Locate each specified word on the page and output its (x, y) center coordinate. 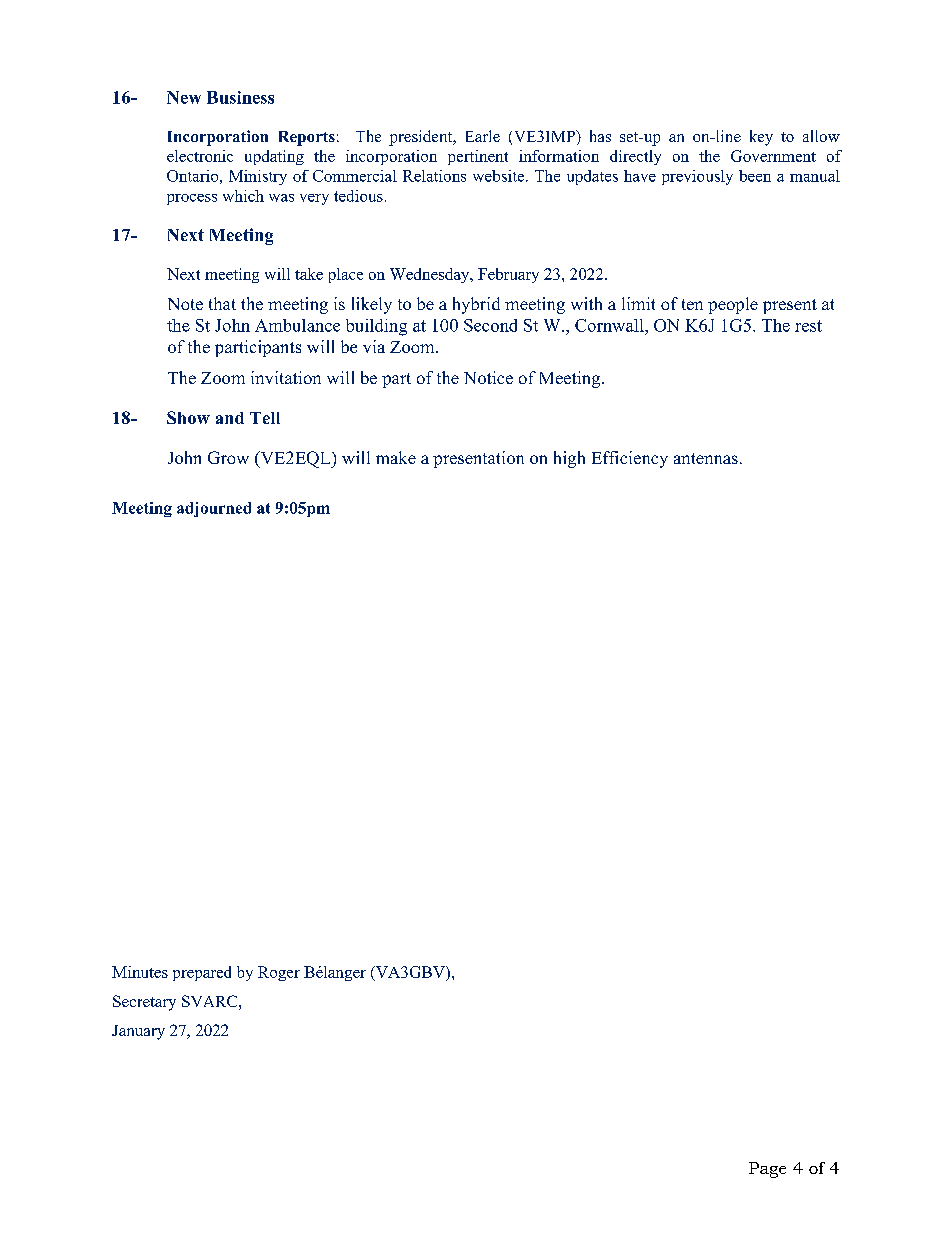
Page (767, 1170)
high (569, 459)
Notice (488, 377)
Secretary (144, 1003)
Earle (483, 136)
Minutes (140, 972)
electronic (200, 156)
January (138, 1032)
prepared (202, 973)
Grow (228, 457)
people (733, 305)
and (230, 418)
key (761, 138)
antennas (706, 458)
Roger (279, 973)
